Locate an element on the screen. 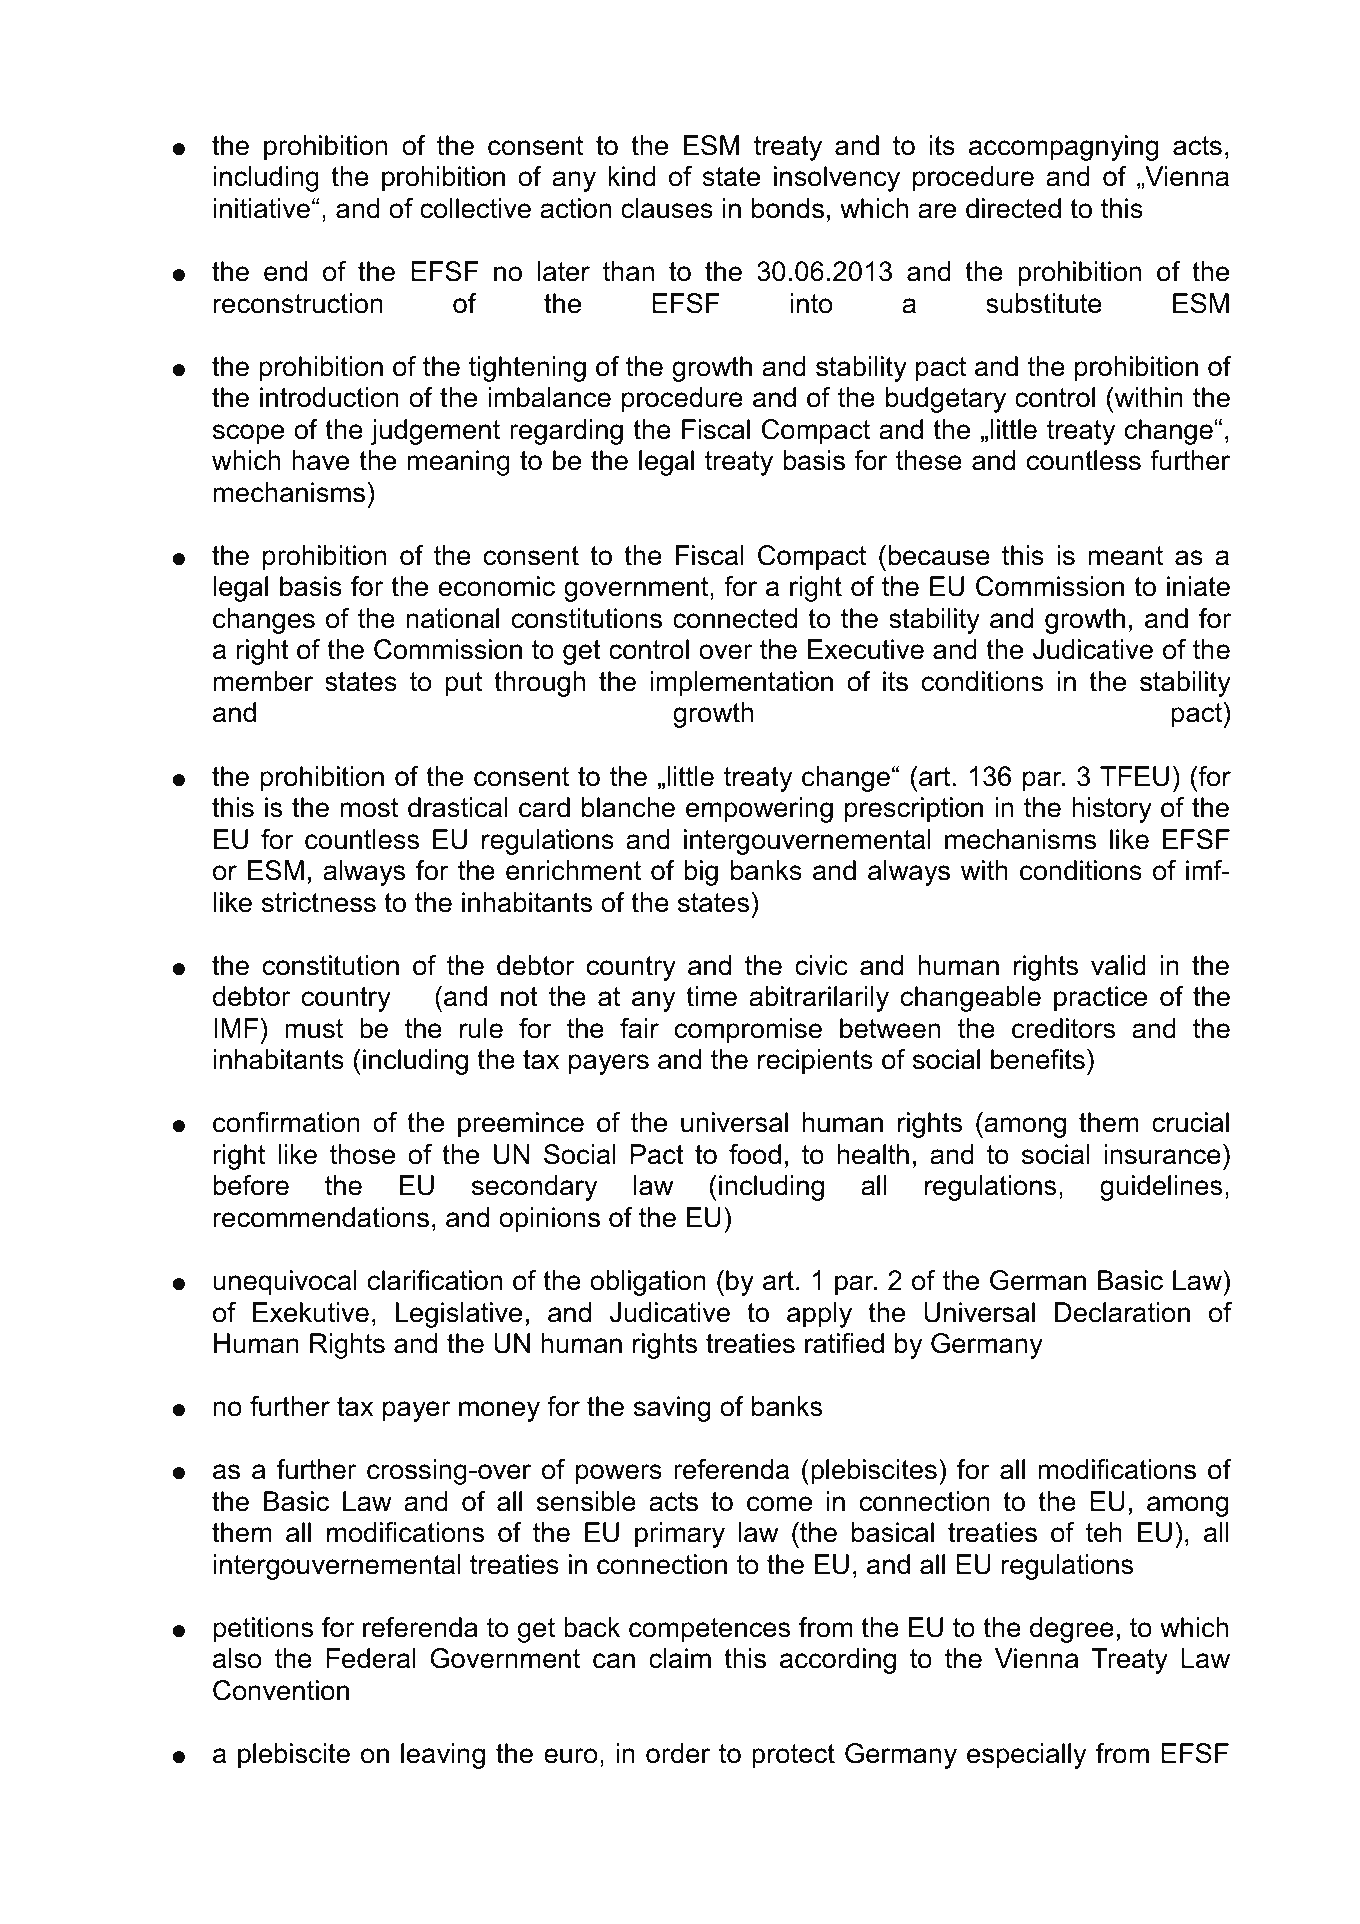  Federal is located at coordinates (371, 1658).
